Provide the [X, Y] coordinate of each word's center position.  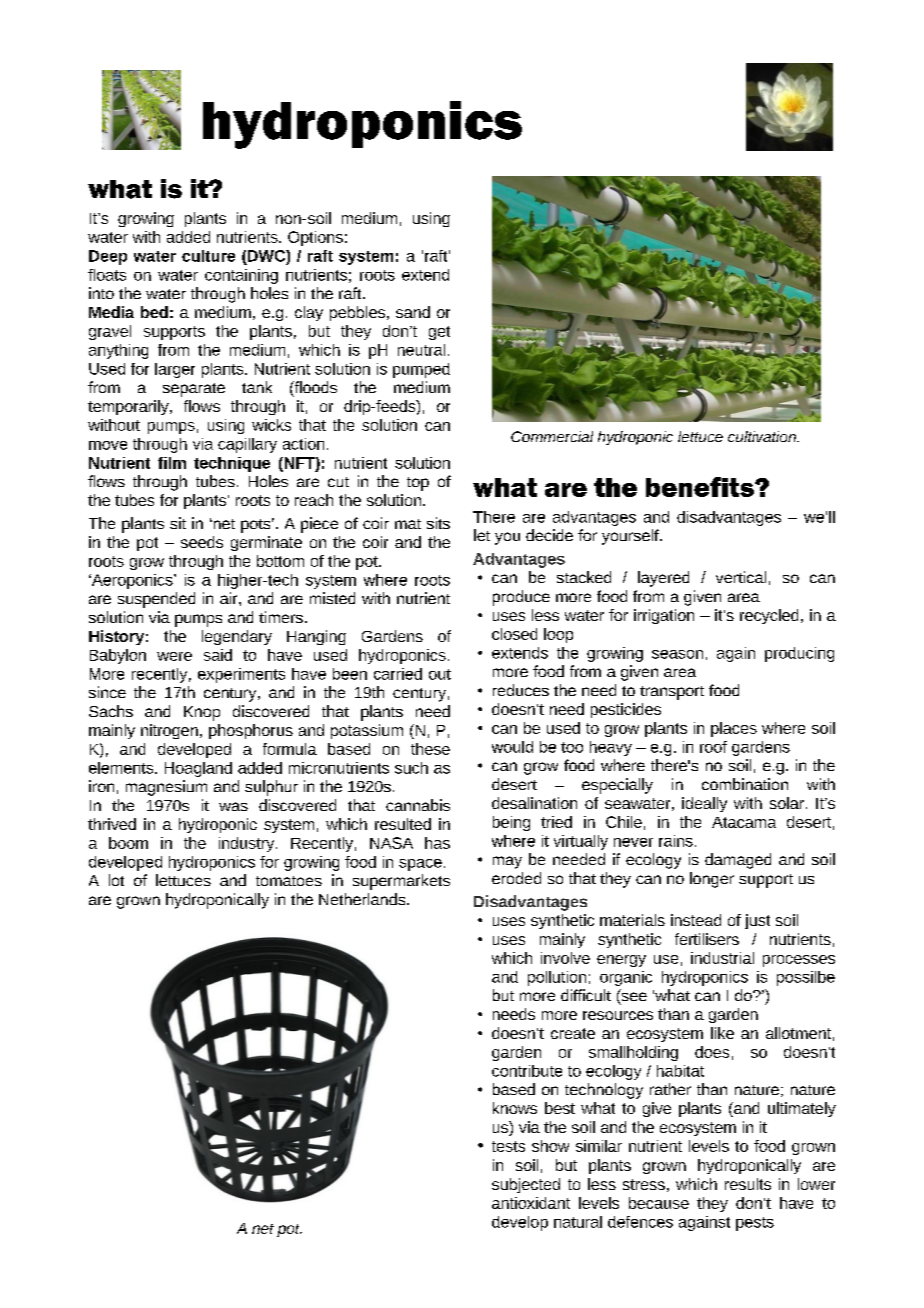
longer [712, 880]
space [420, 865]
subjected [526, 1185]
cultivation [763, 436]
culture [208, 256]
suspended [156, 600]
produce [521, 598]
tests [508, 1146]
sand [413, 312]
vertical [741, 577]
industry [248, 844]
